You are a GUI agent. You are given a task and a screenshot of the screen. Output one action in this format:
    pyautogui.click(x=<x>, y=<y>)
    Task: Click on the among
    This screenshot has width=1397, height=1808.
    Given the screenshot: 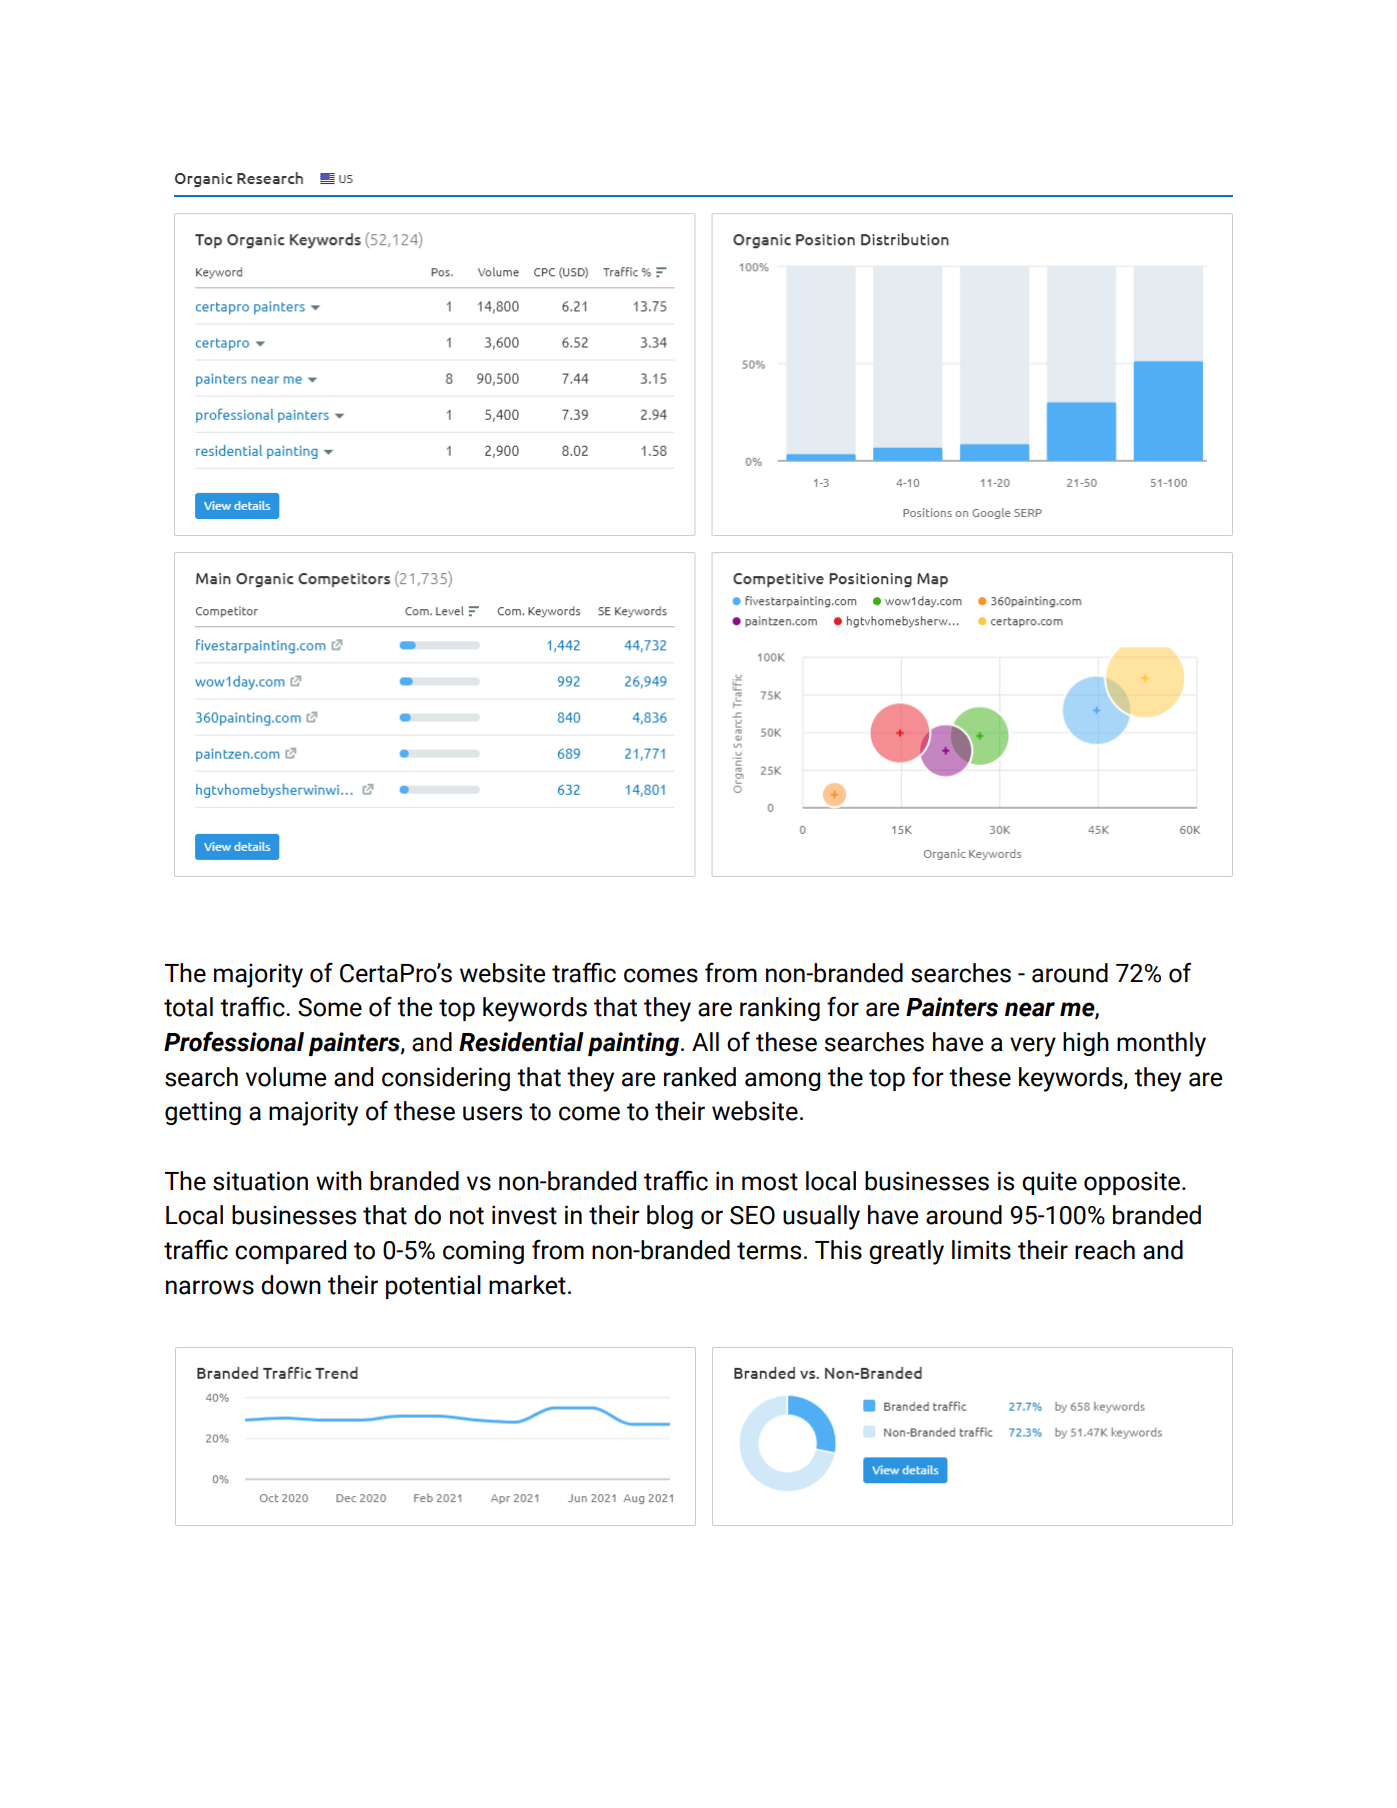 What is the action you would take?
    pyautogui.click(x=782, y=1081)
